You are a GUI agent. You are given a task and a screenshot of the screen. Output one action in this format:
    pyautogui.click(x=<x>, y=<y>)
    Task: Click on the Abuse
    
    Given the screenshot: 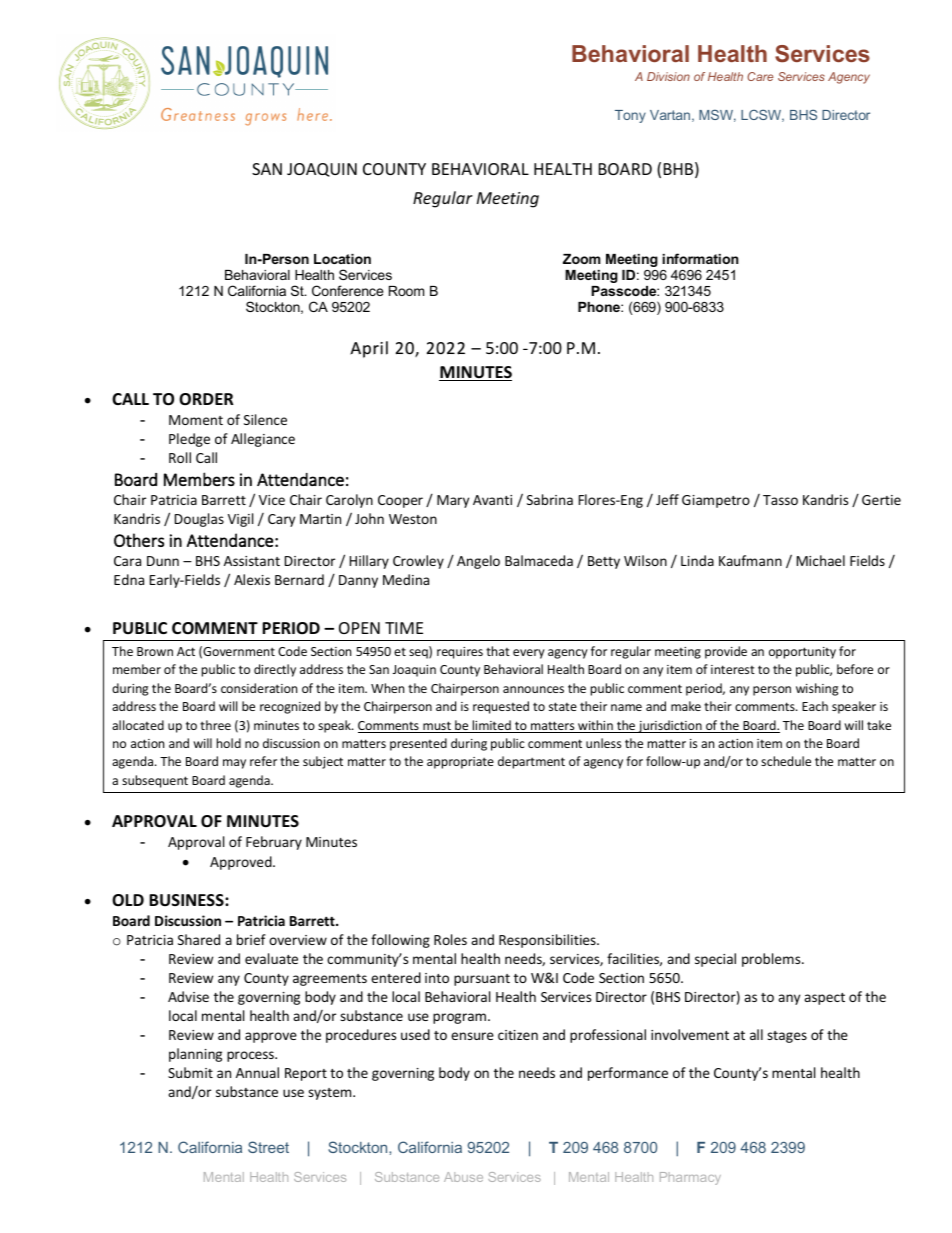 What is the action you would take?
    pyautogui.click(x=463, y=1177)
